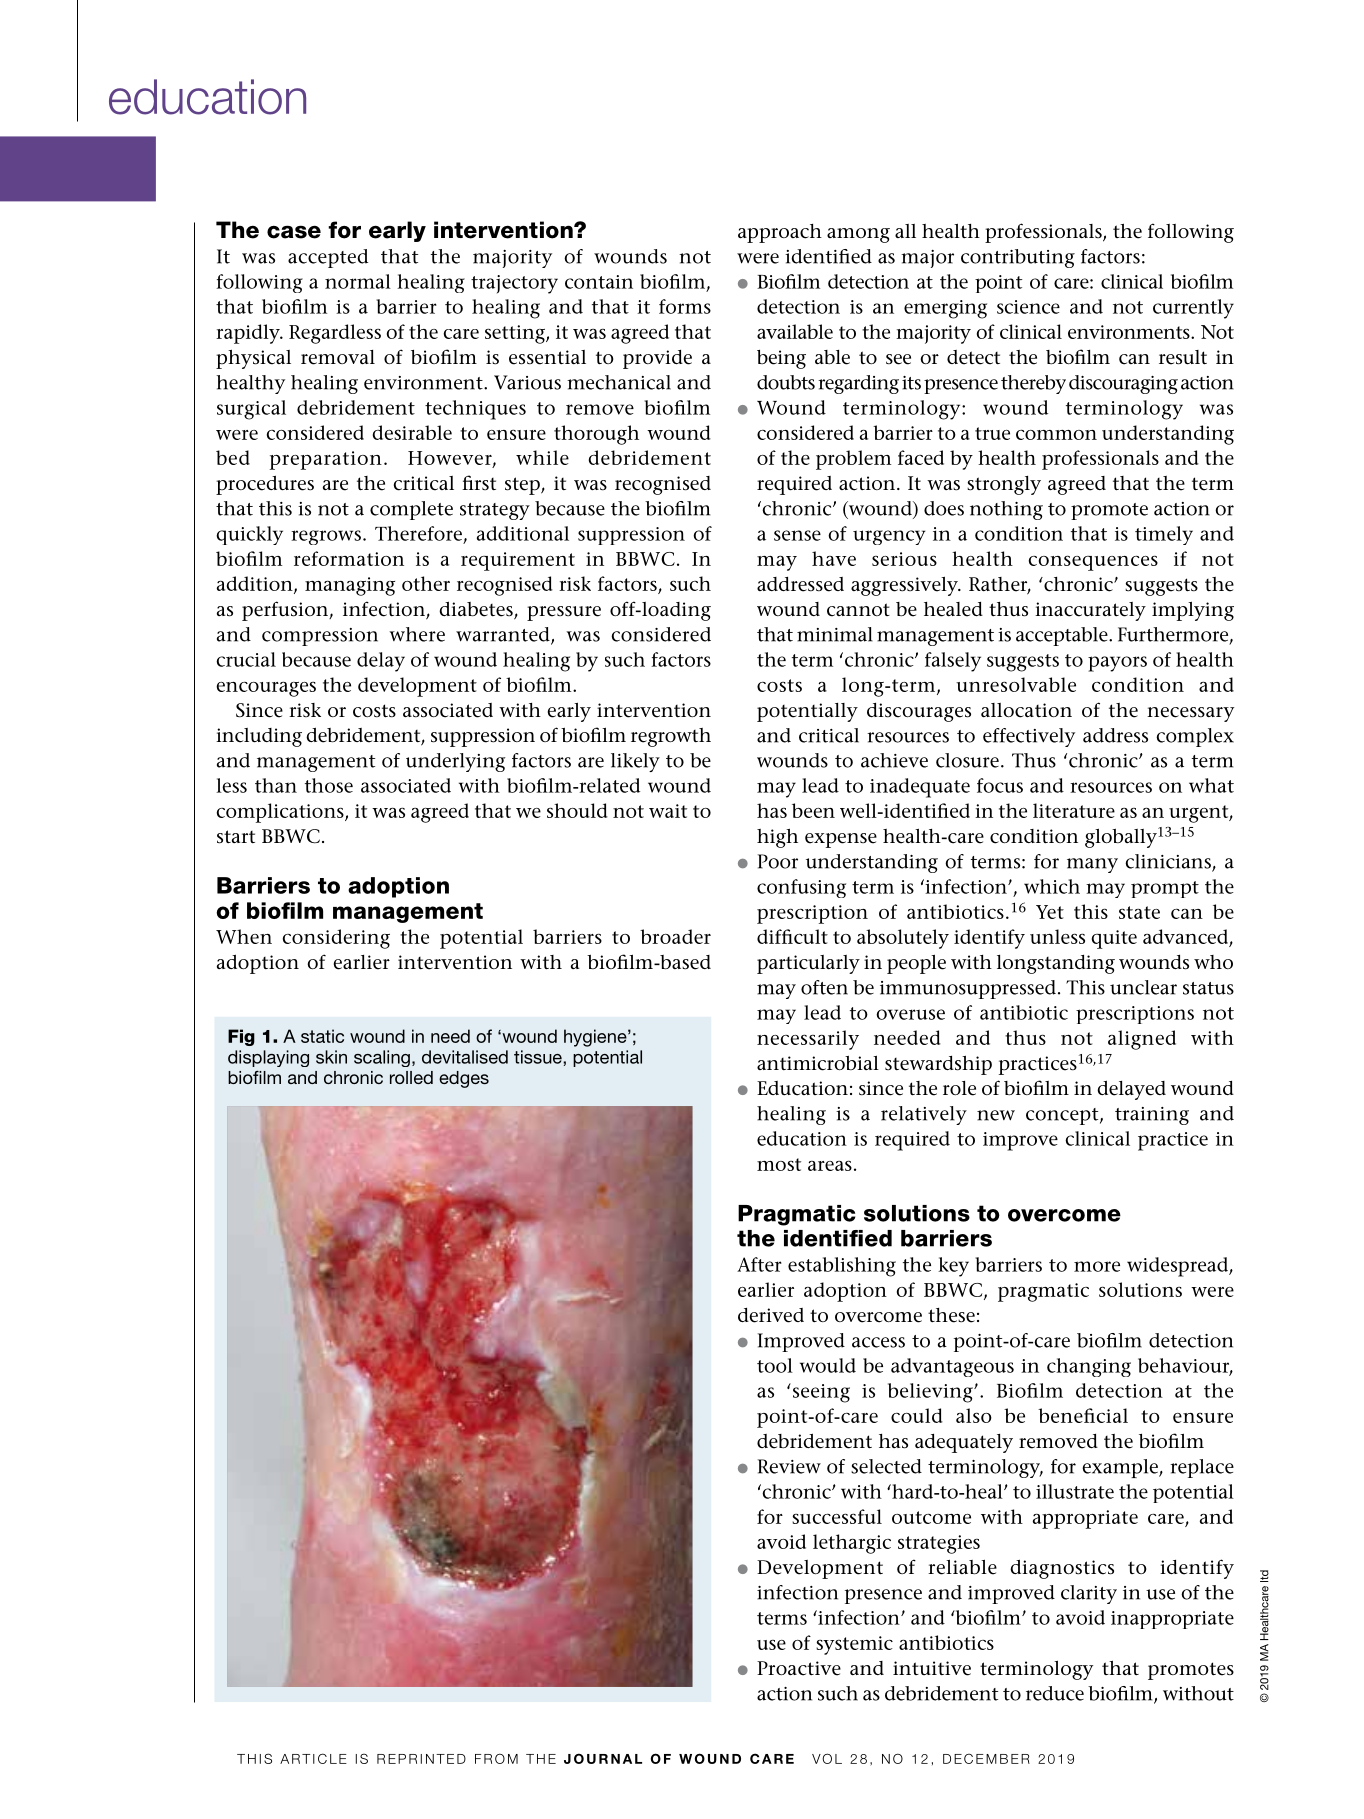  I want to click on forms, so click(685, 306).
